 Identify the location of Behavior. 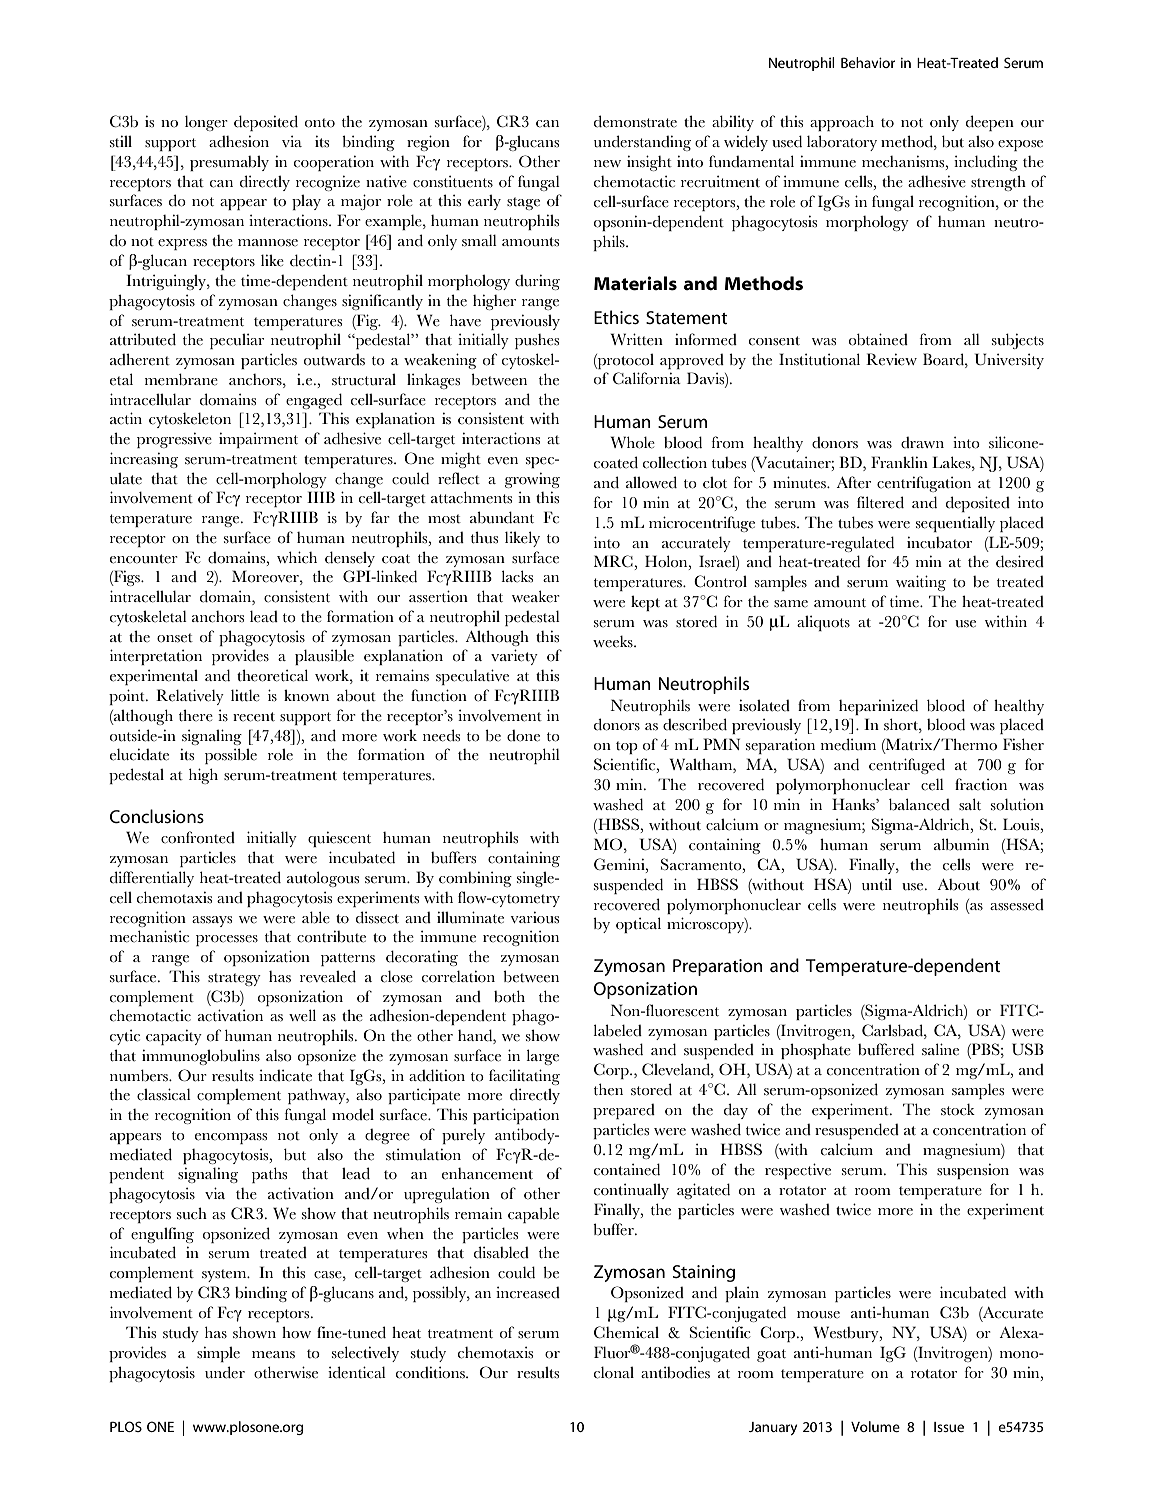
(868, 62).
